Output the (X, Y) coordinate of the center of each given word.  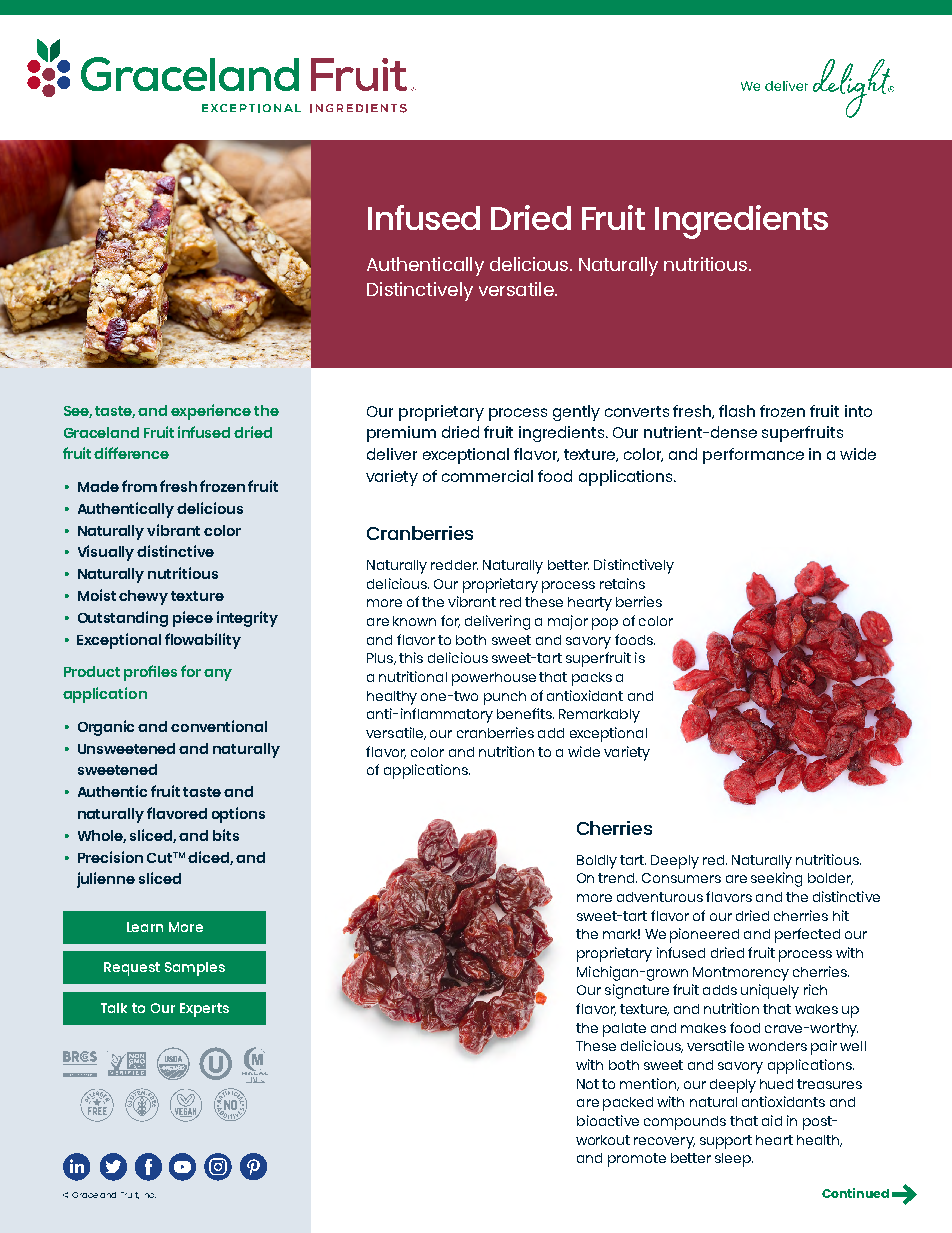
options (238, 815)
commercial (487, 476)
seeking (776, 879)
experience (211, 412)
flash (737, 411)
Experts (204, 1010)
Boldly (597, 862)
